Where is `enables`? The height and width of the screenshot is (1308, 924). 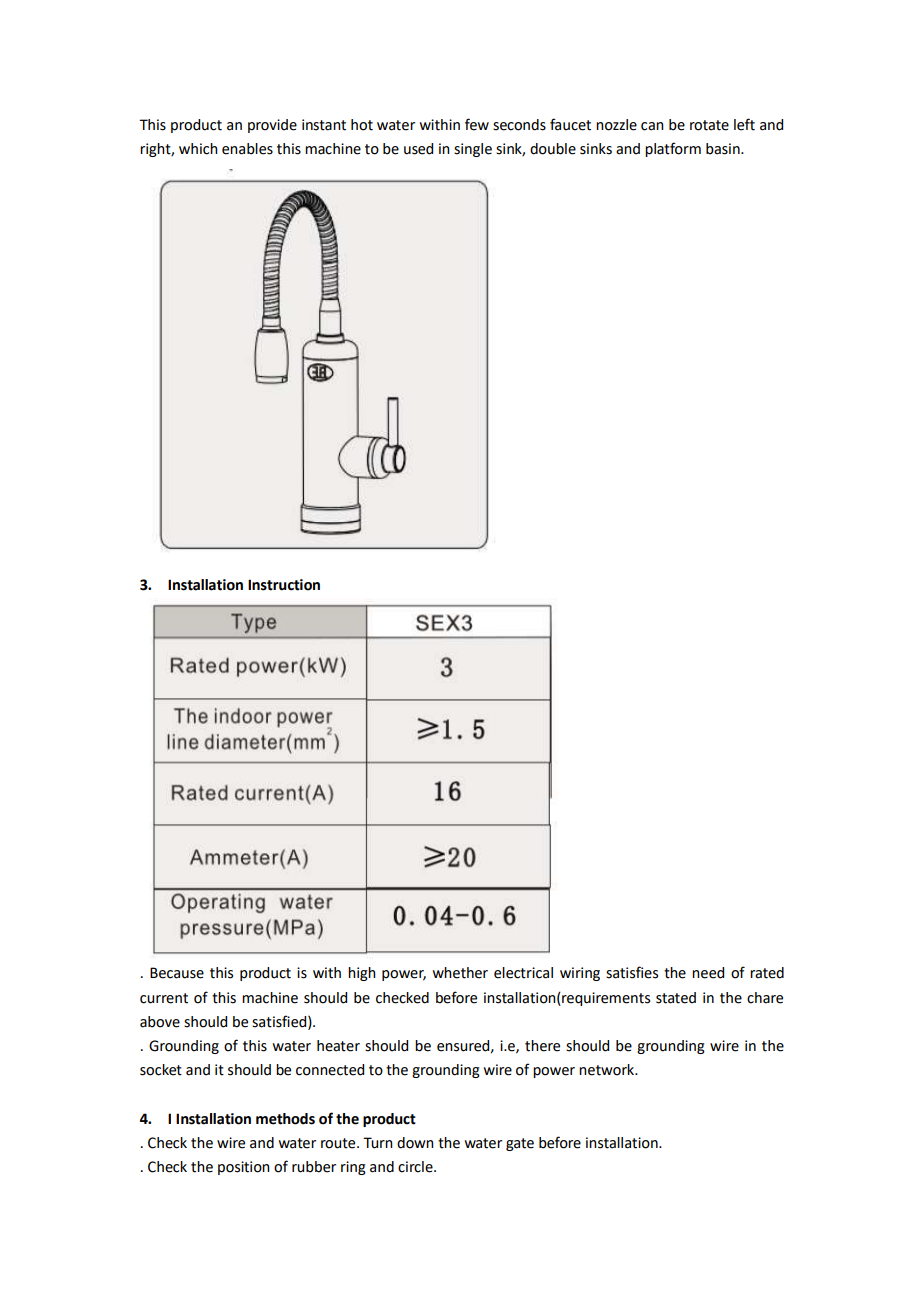
enables is located at coordinates (247, 149).
